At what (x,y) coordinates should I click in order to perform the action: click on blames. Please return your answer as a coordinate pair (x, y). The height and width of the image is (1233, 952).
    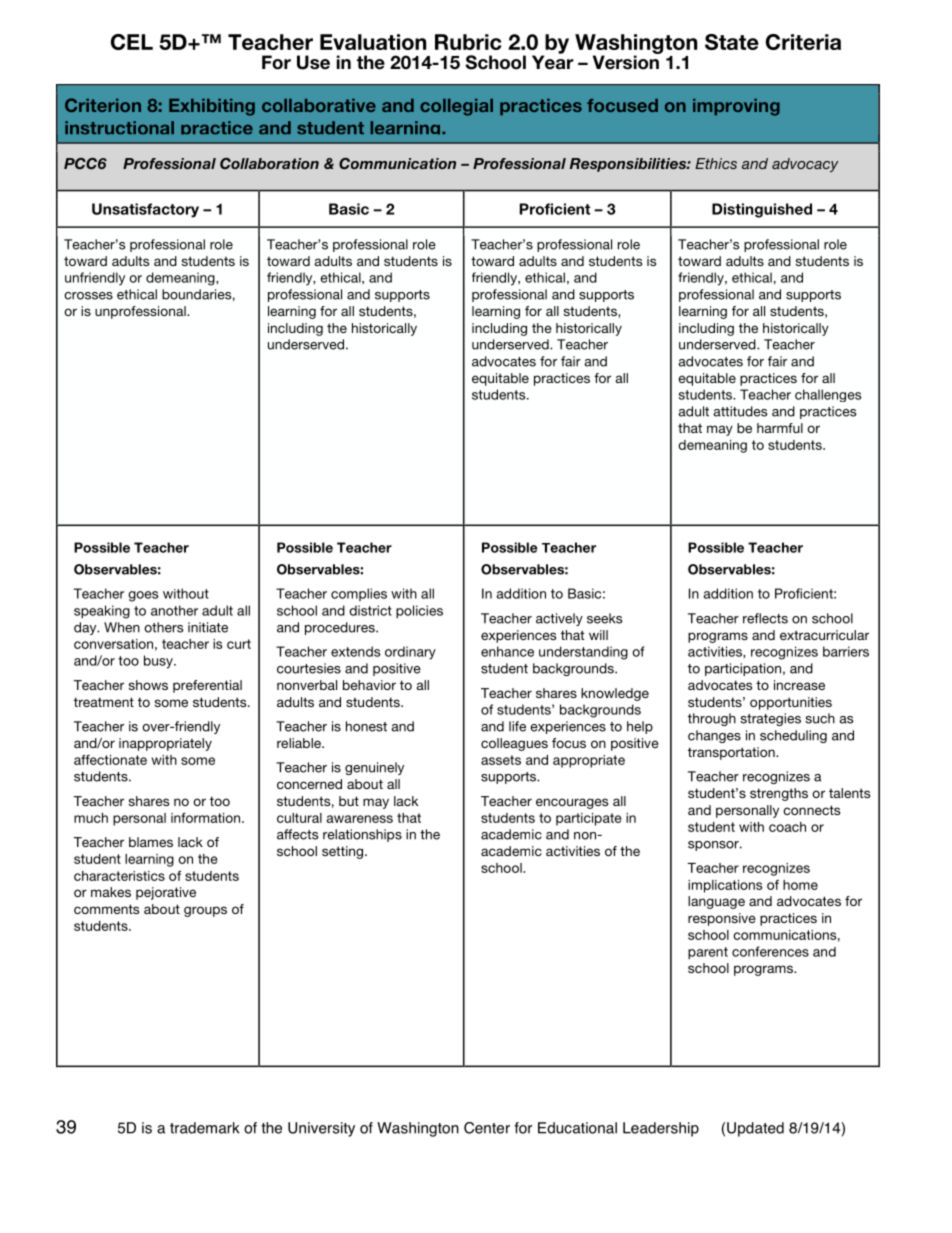
    Looking at the image, I should click on (151, 842).
